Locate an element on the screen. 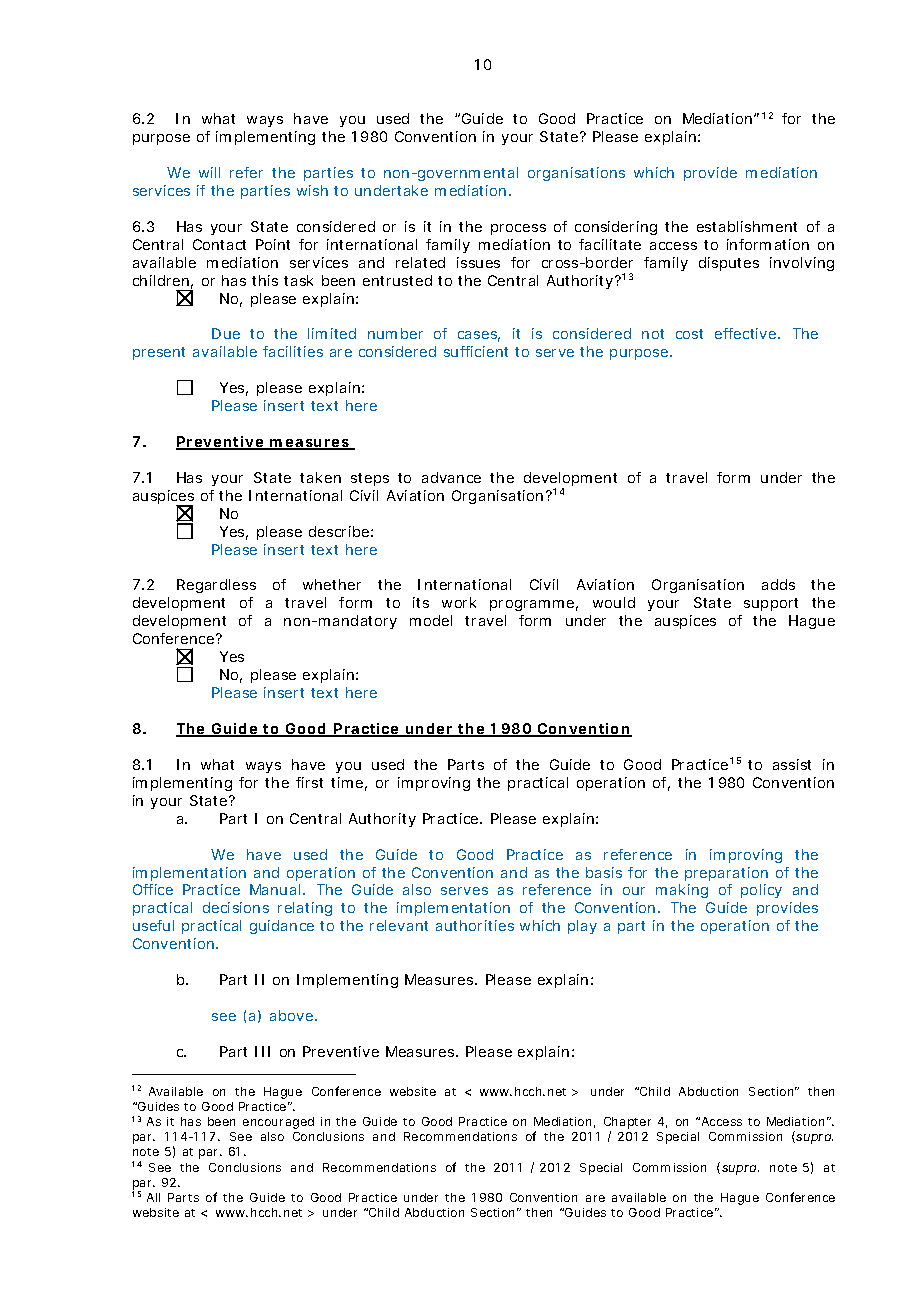 The width and height of the screenshot is (924, 1308). model is located at coordinates (431, 620).
